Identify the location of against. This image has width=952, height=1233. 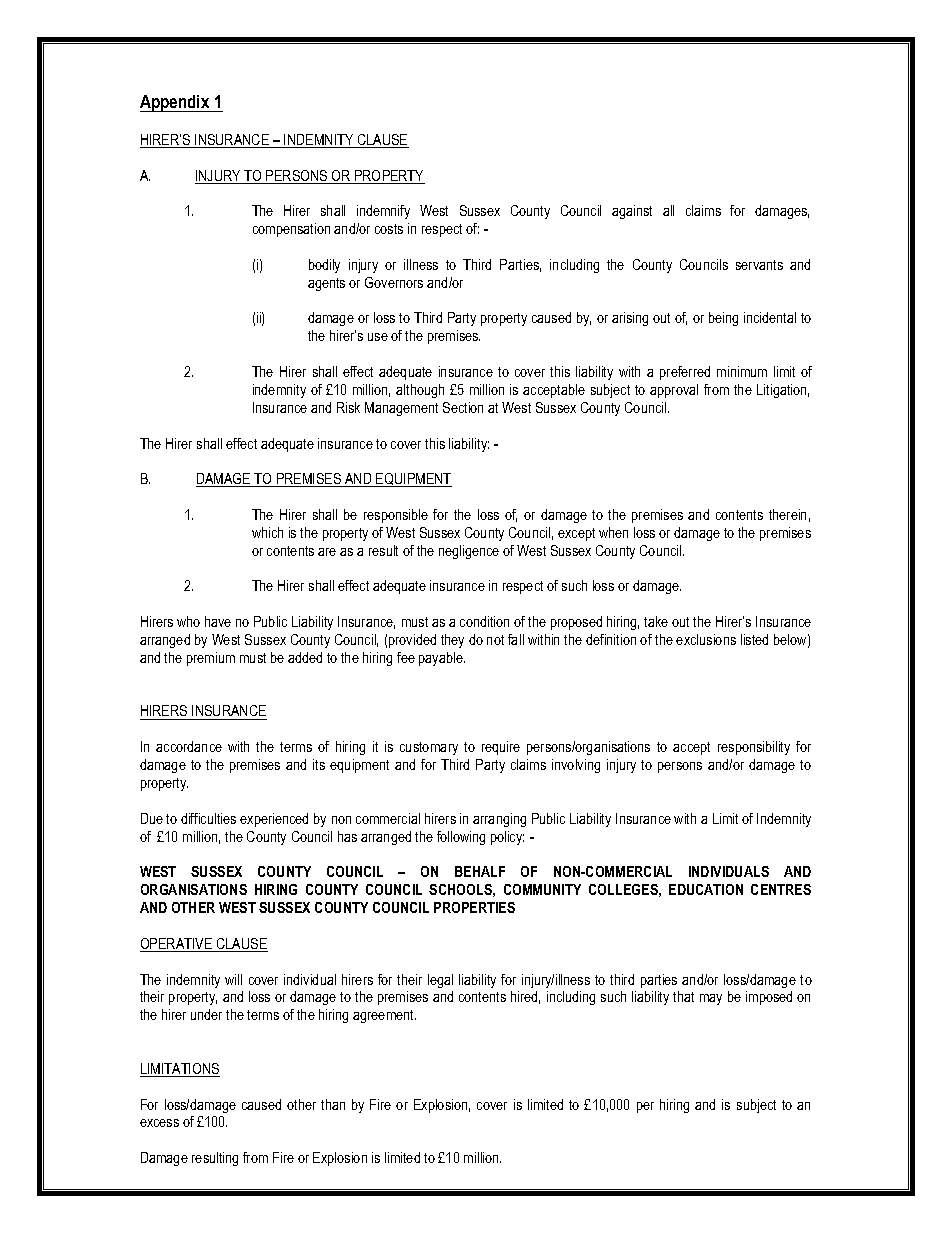
(632, 212).
